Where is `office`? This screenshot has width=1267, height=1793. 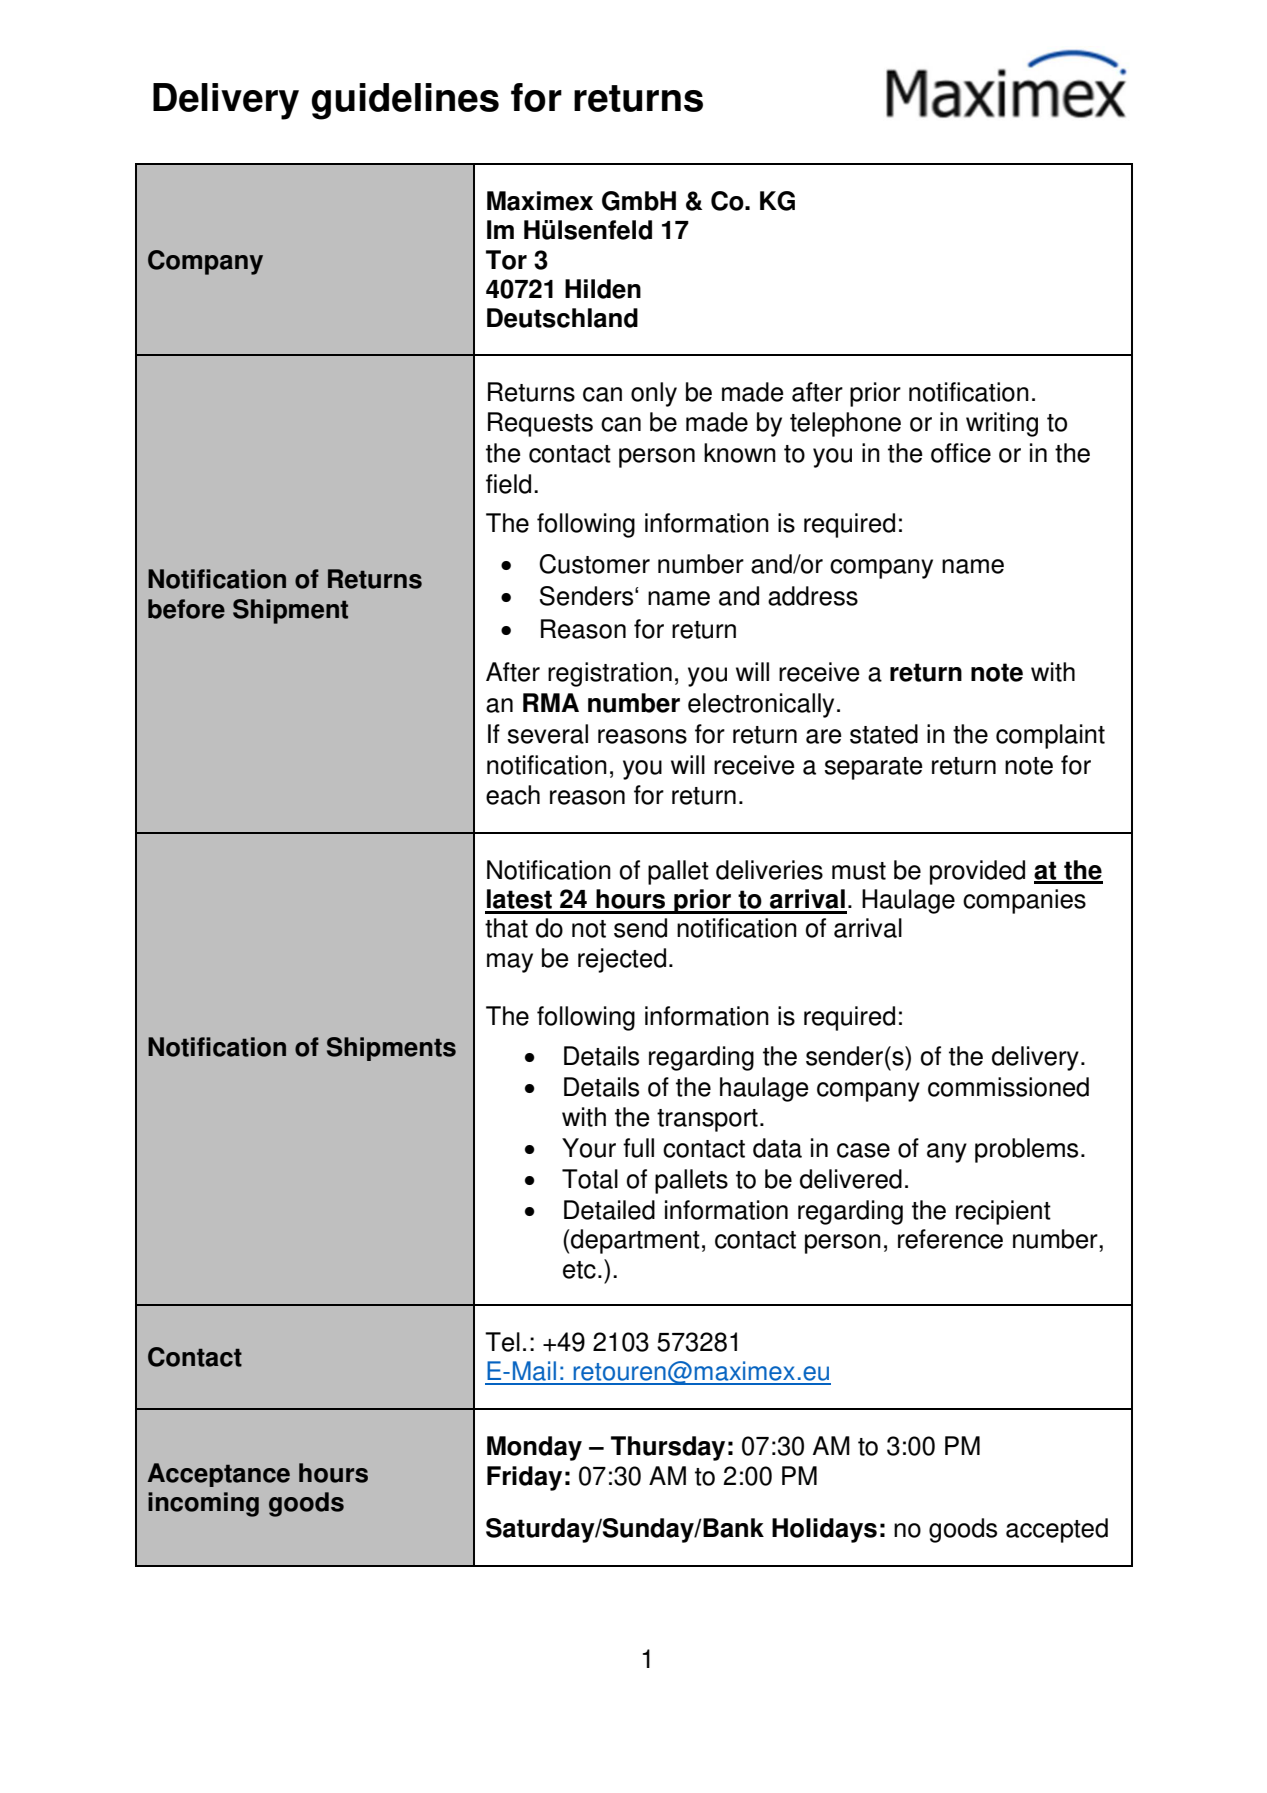
office is located at coordinates (961, 453).
